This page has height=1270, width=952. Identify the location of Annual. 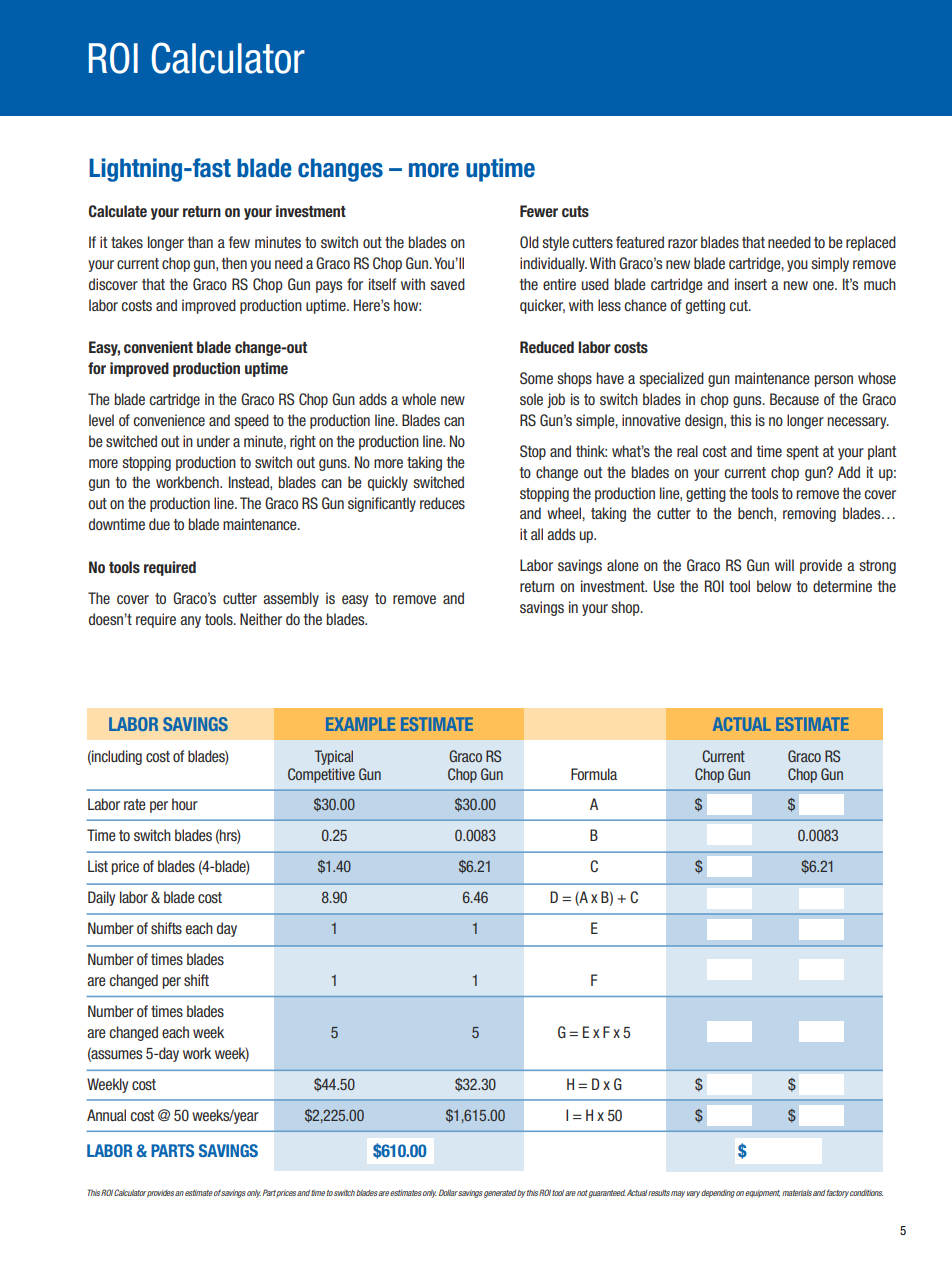
(106, 1115).
